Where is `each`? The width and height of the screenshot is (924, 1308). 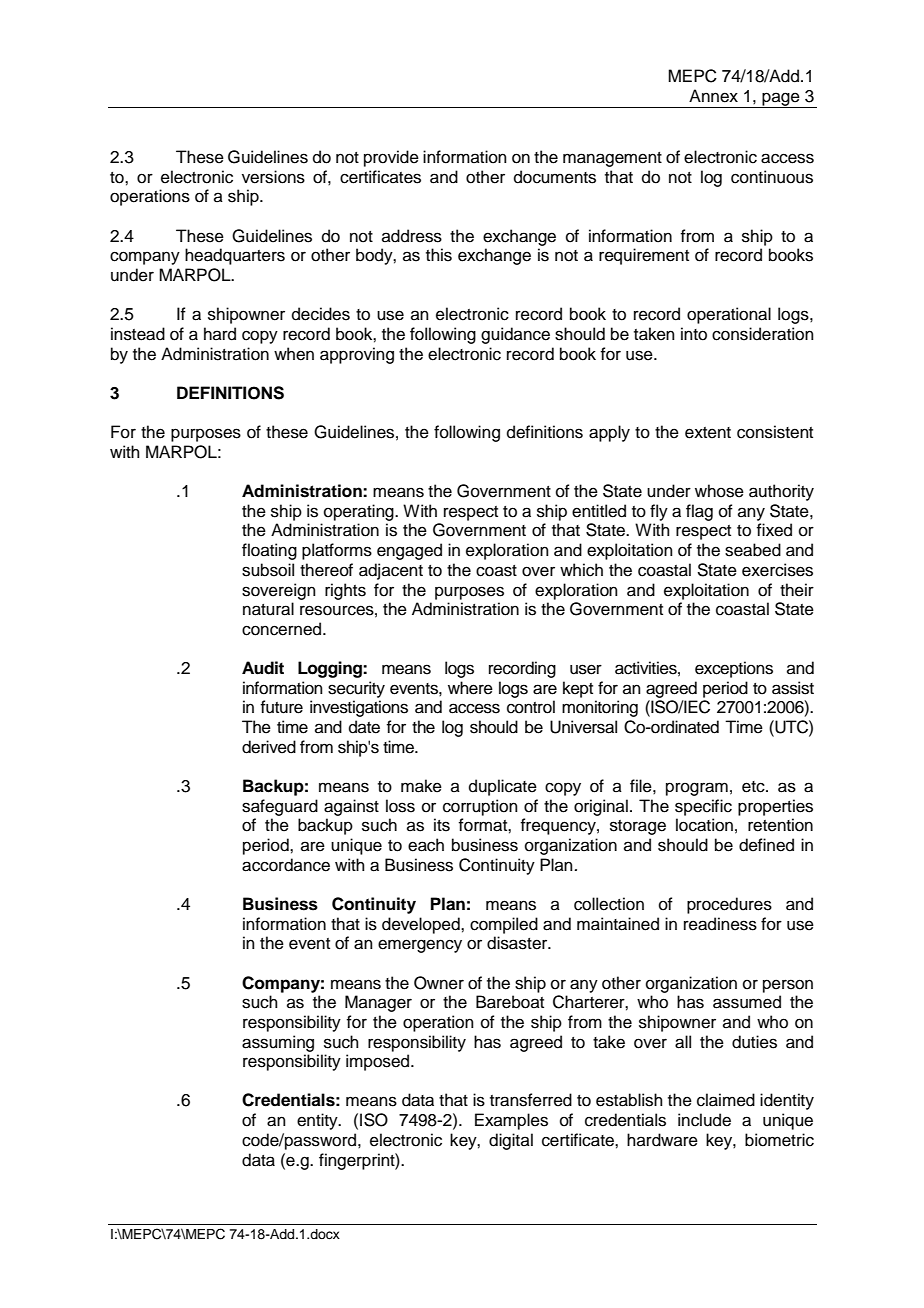
each is located at coordinates (426, 845).
